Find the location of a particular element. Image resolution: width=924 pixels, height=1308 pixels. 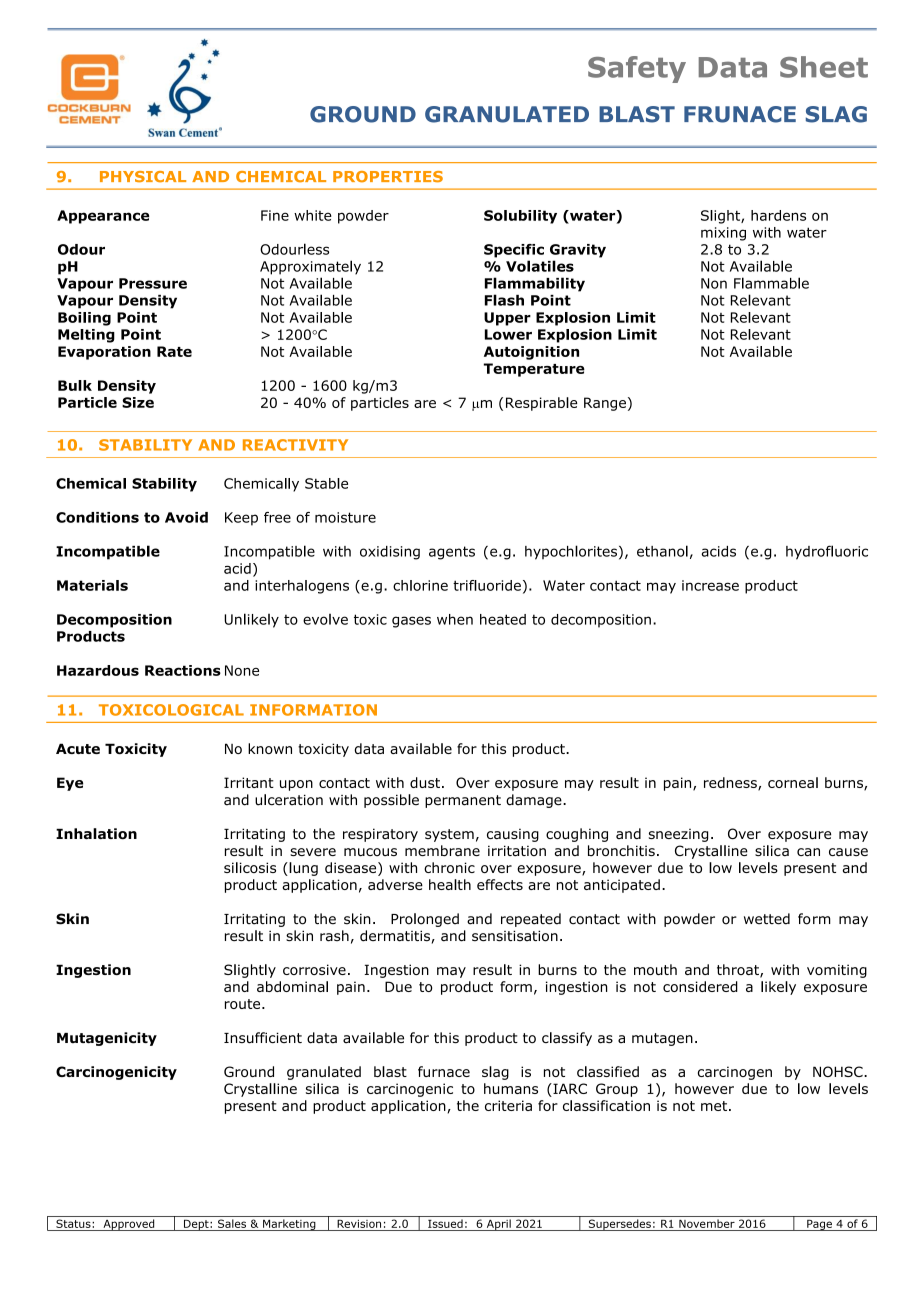

Sheet is located at coordinates (824, 67).
